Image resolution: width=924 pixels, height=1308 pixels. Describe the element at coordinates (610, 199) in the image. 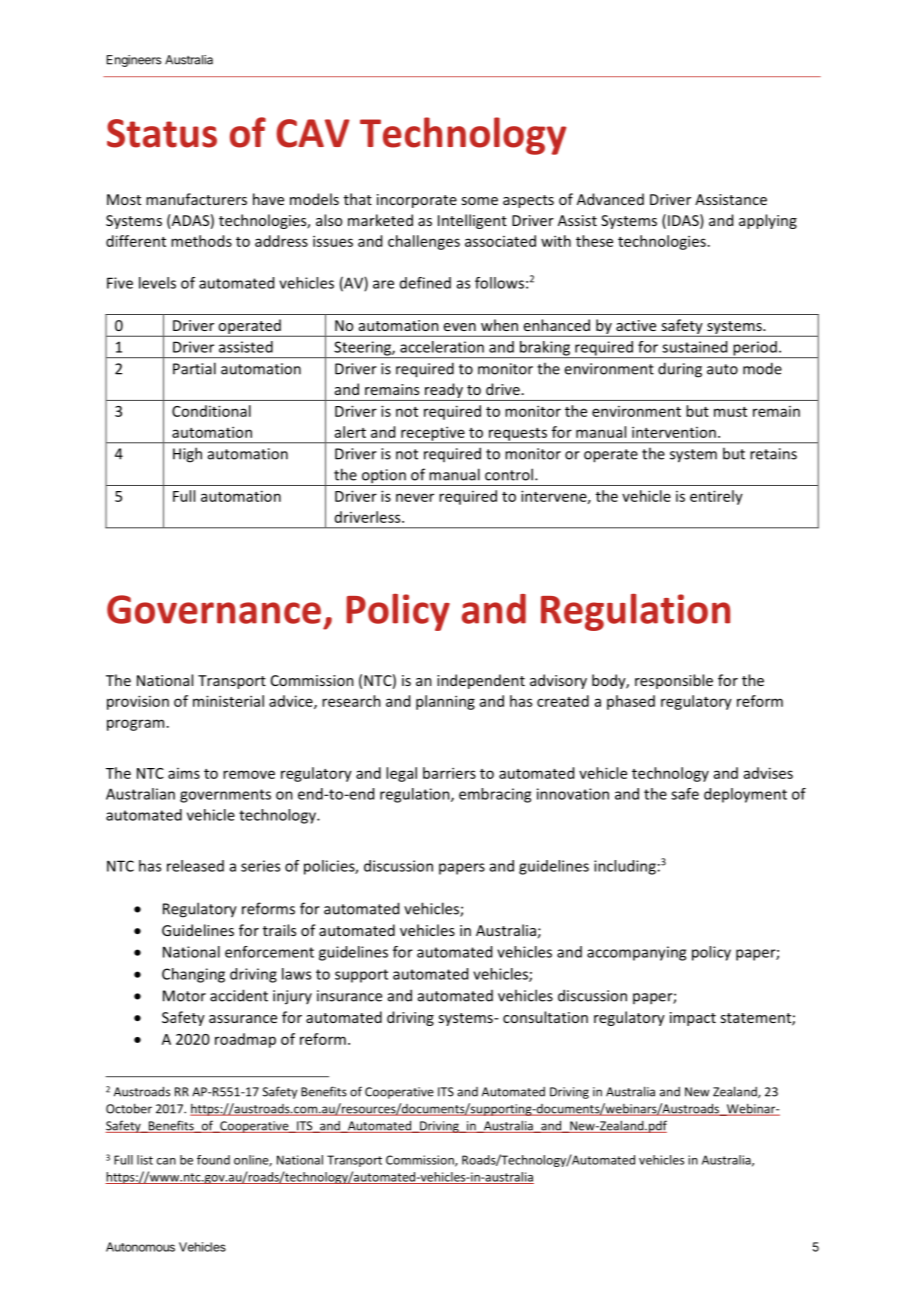

I see `Advanced` at that location.
